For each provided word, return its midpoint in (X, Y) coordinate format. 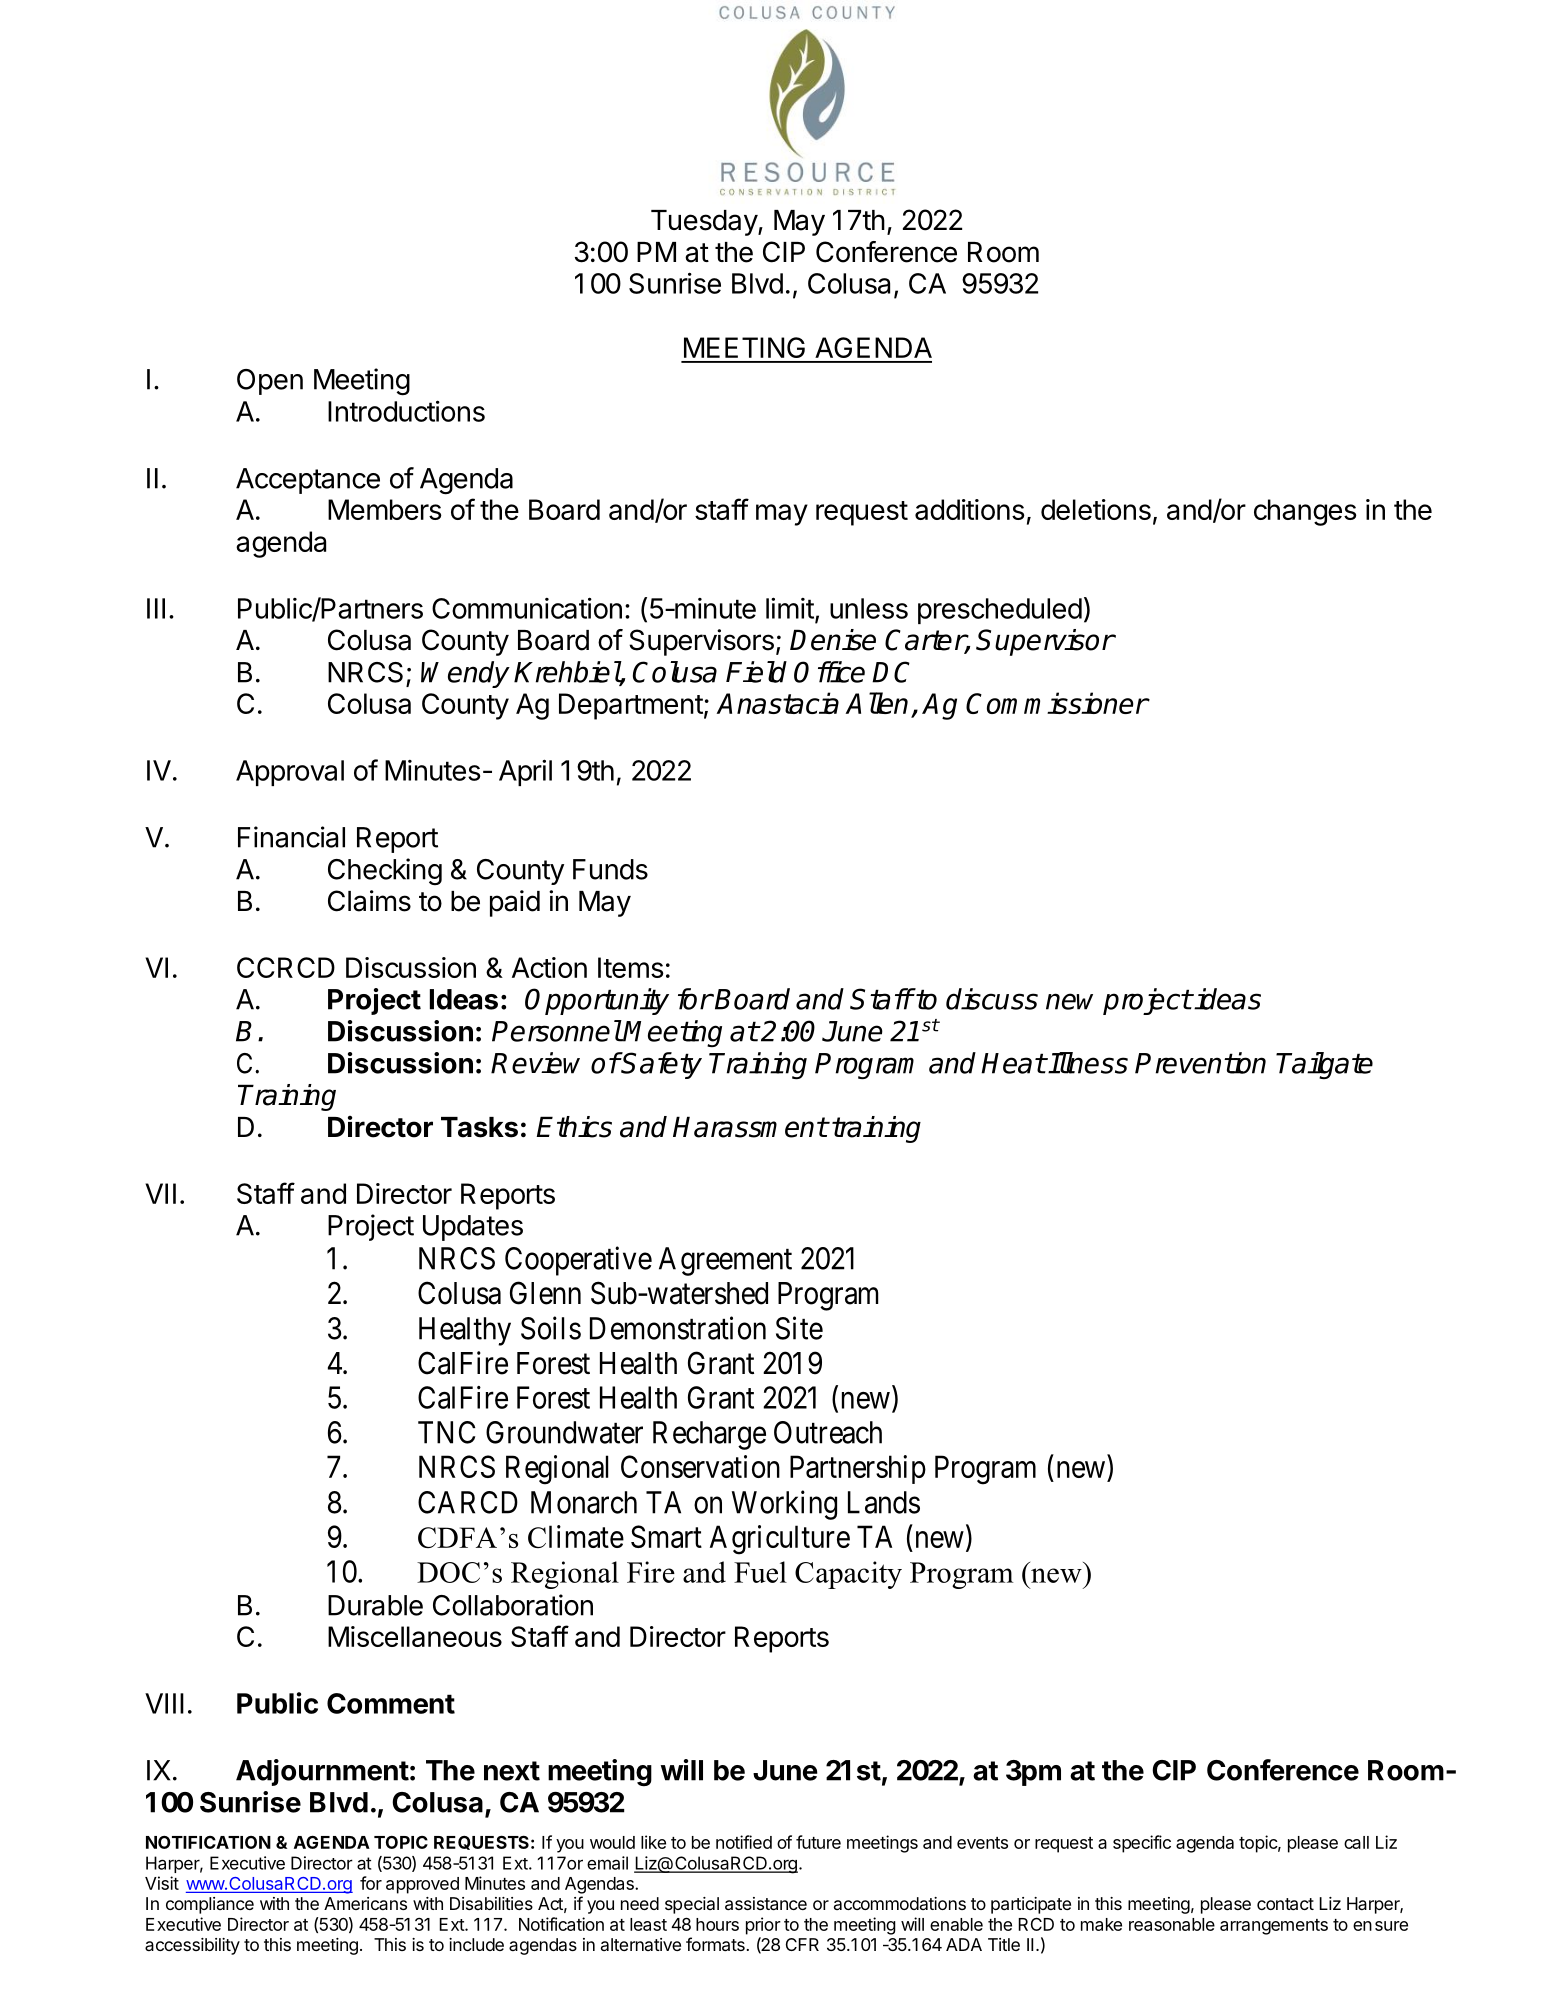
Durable (375, 1605)
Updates (473, 1228)
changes (1305, 512)
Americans (365, 1903)
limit (790, 608)
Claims (369, 901)
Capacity (848, 1575)
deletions (1096, 509)
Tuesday (705, 223)
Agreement (725, 1261)
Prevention (1200, 1063)
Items (631, 967)
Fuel (760, 1572)
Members (385, 509)
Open (270, 382)
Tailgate (1324, 1065)
